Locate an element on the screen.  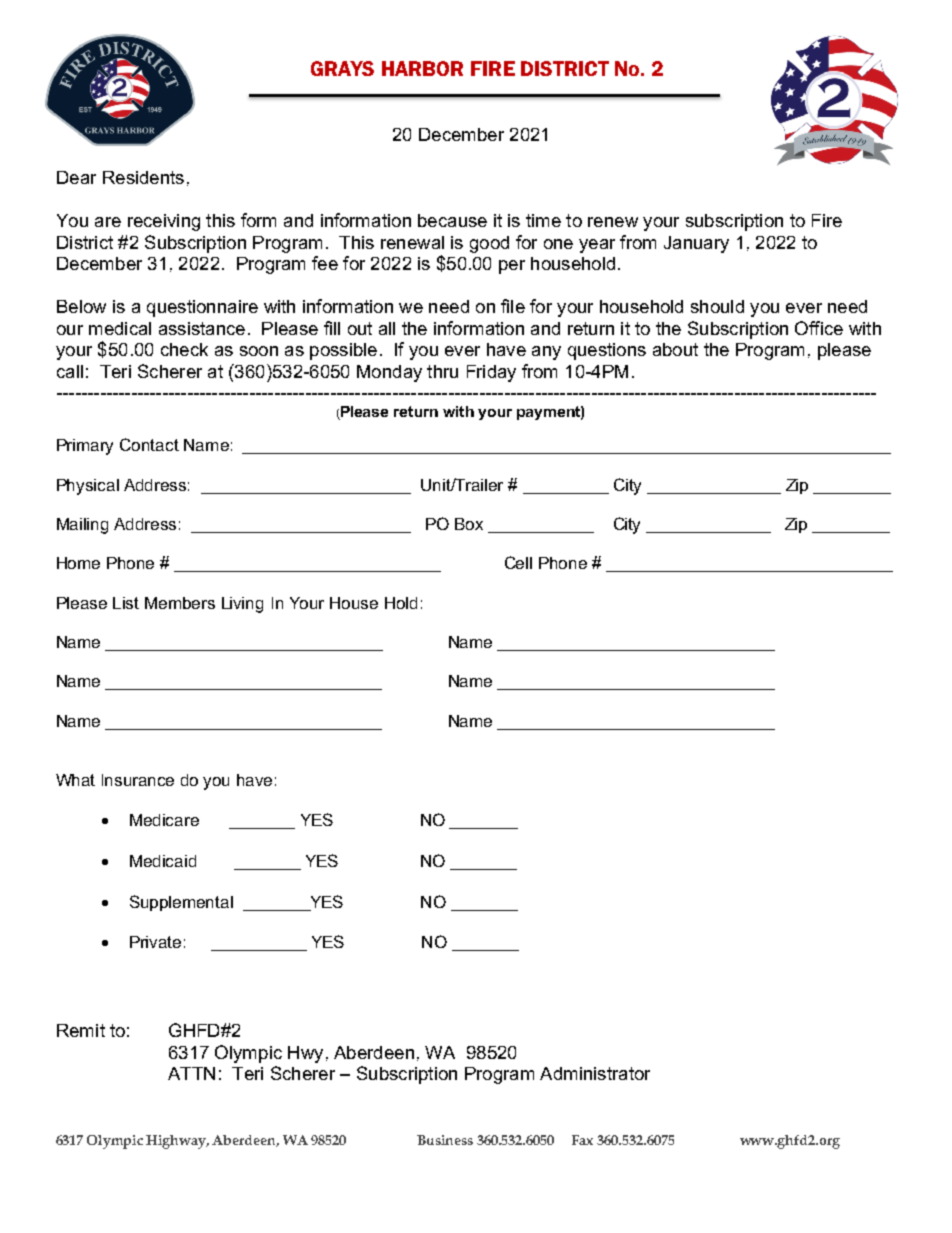
Box is located at coordinates (469, 524).
